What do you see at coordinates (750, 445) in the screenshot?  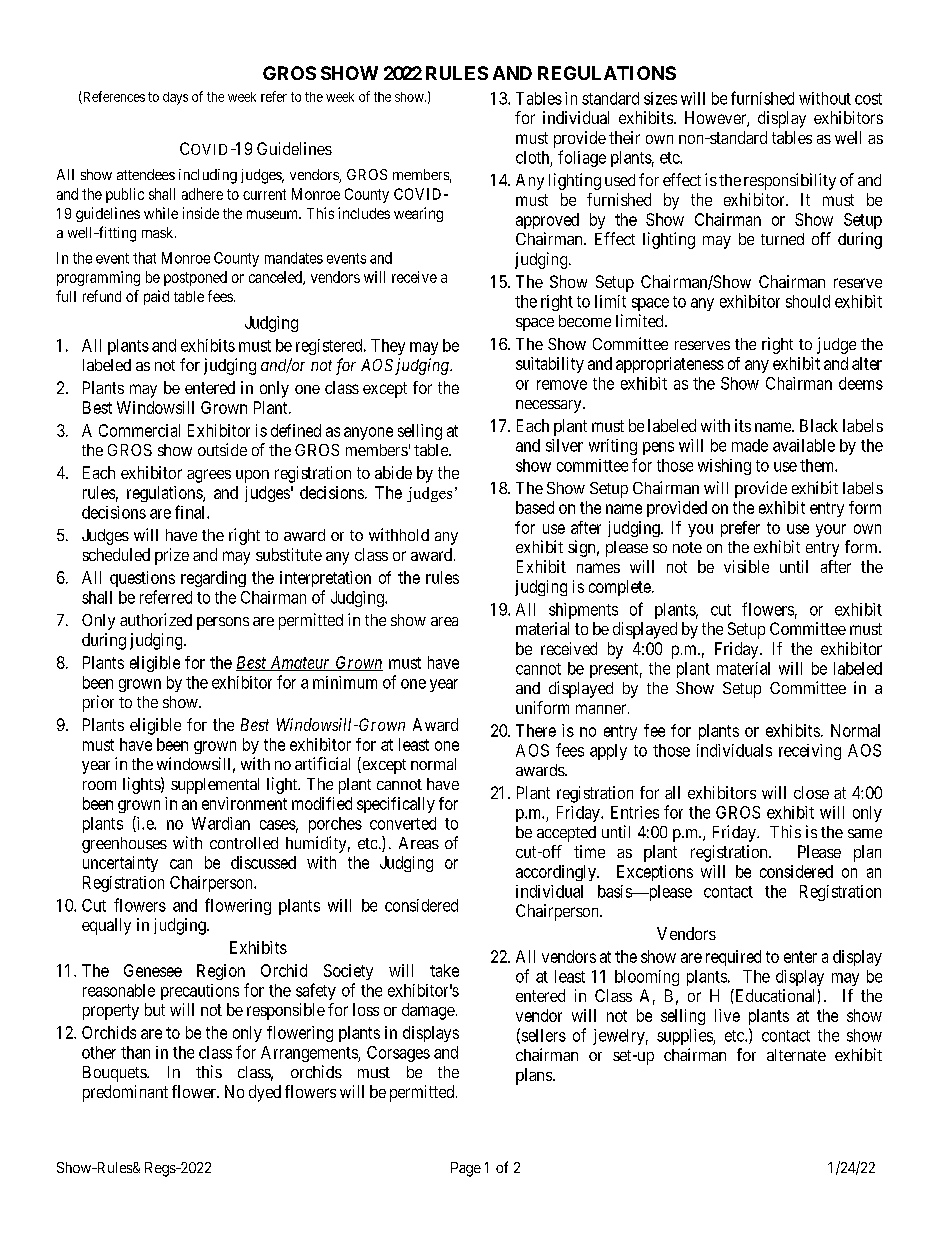 I see `made` at bounding box center [750, 445].
